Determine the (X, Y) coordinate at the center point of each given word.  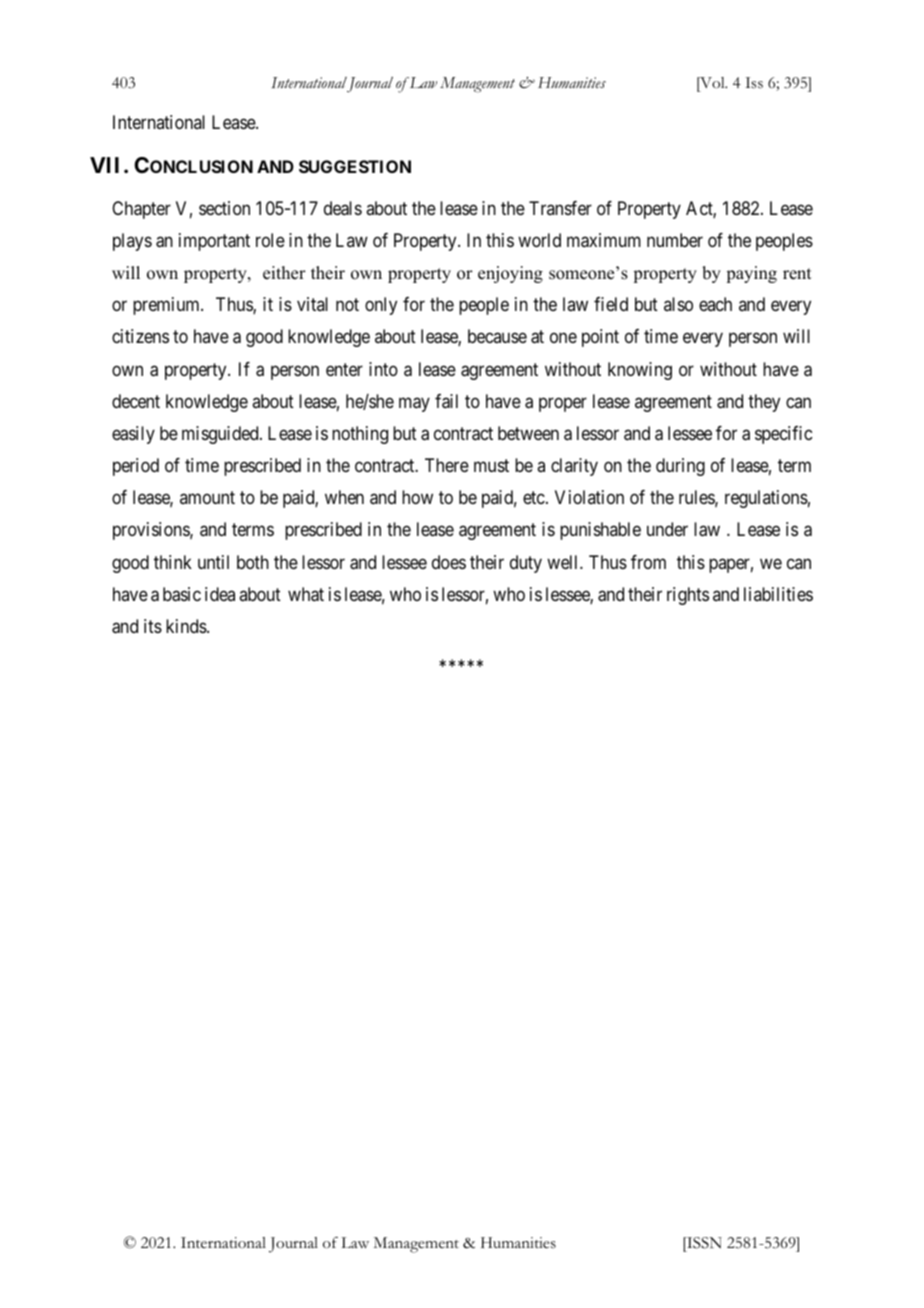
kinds (187, 626)
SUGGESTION (355, 166)
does (449, 562)
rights (688, 596)
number (675, 240)
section (224, 208)
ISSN (703, 1244)
